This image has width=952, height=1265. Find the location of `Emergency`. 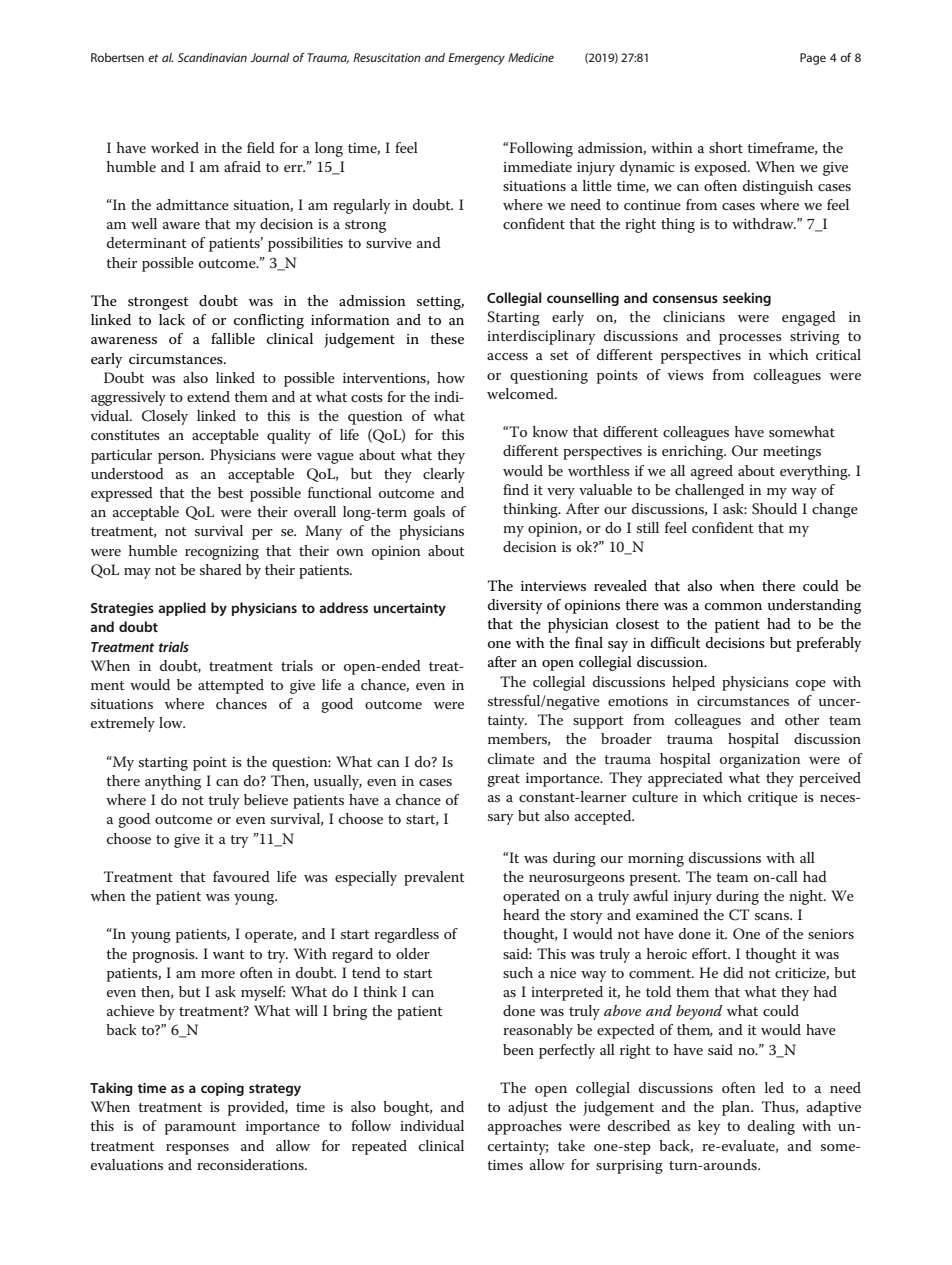

Emergency is located at coordinates (476, 59).
